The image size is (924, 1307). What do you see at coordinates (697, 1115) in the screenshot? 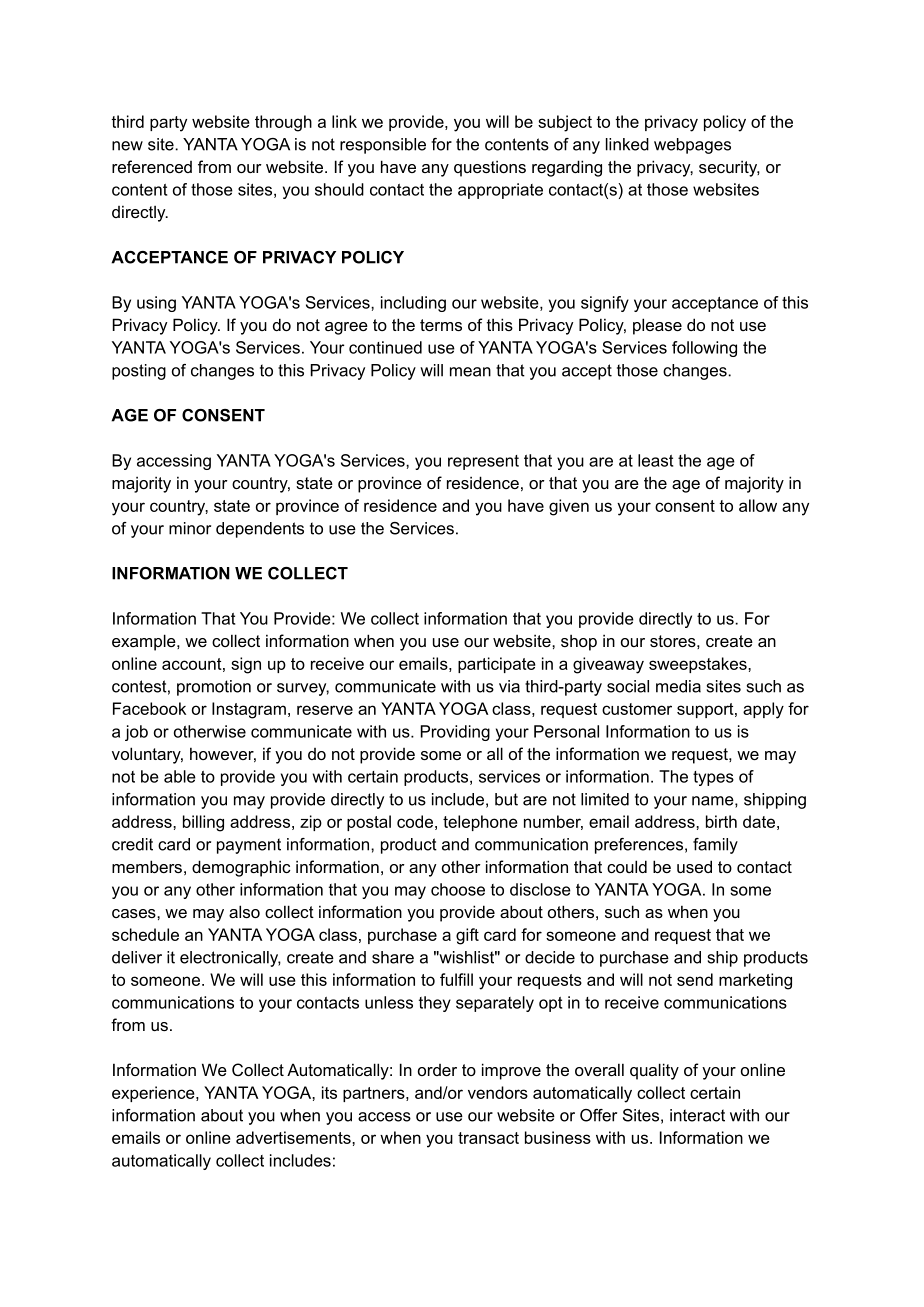
I see `interact` at bounding box center [697, 1115].
